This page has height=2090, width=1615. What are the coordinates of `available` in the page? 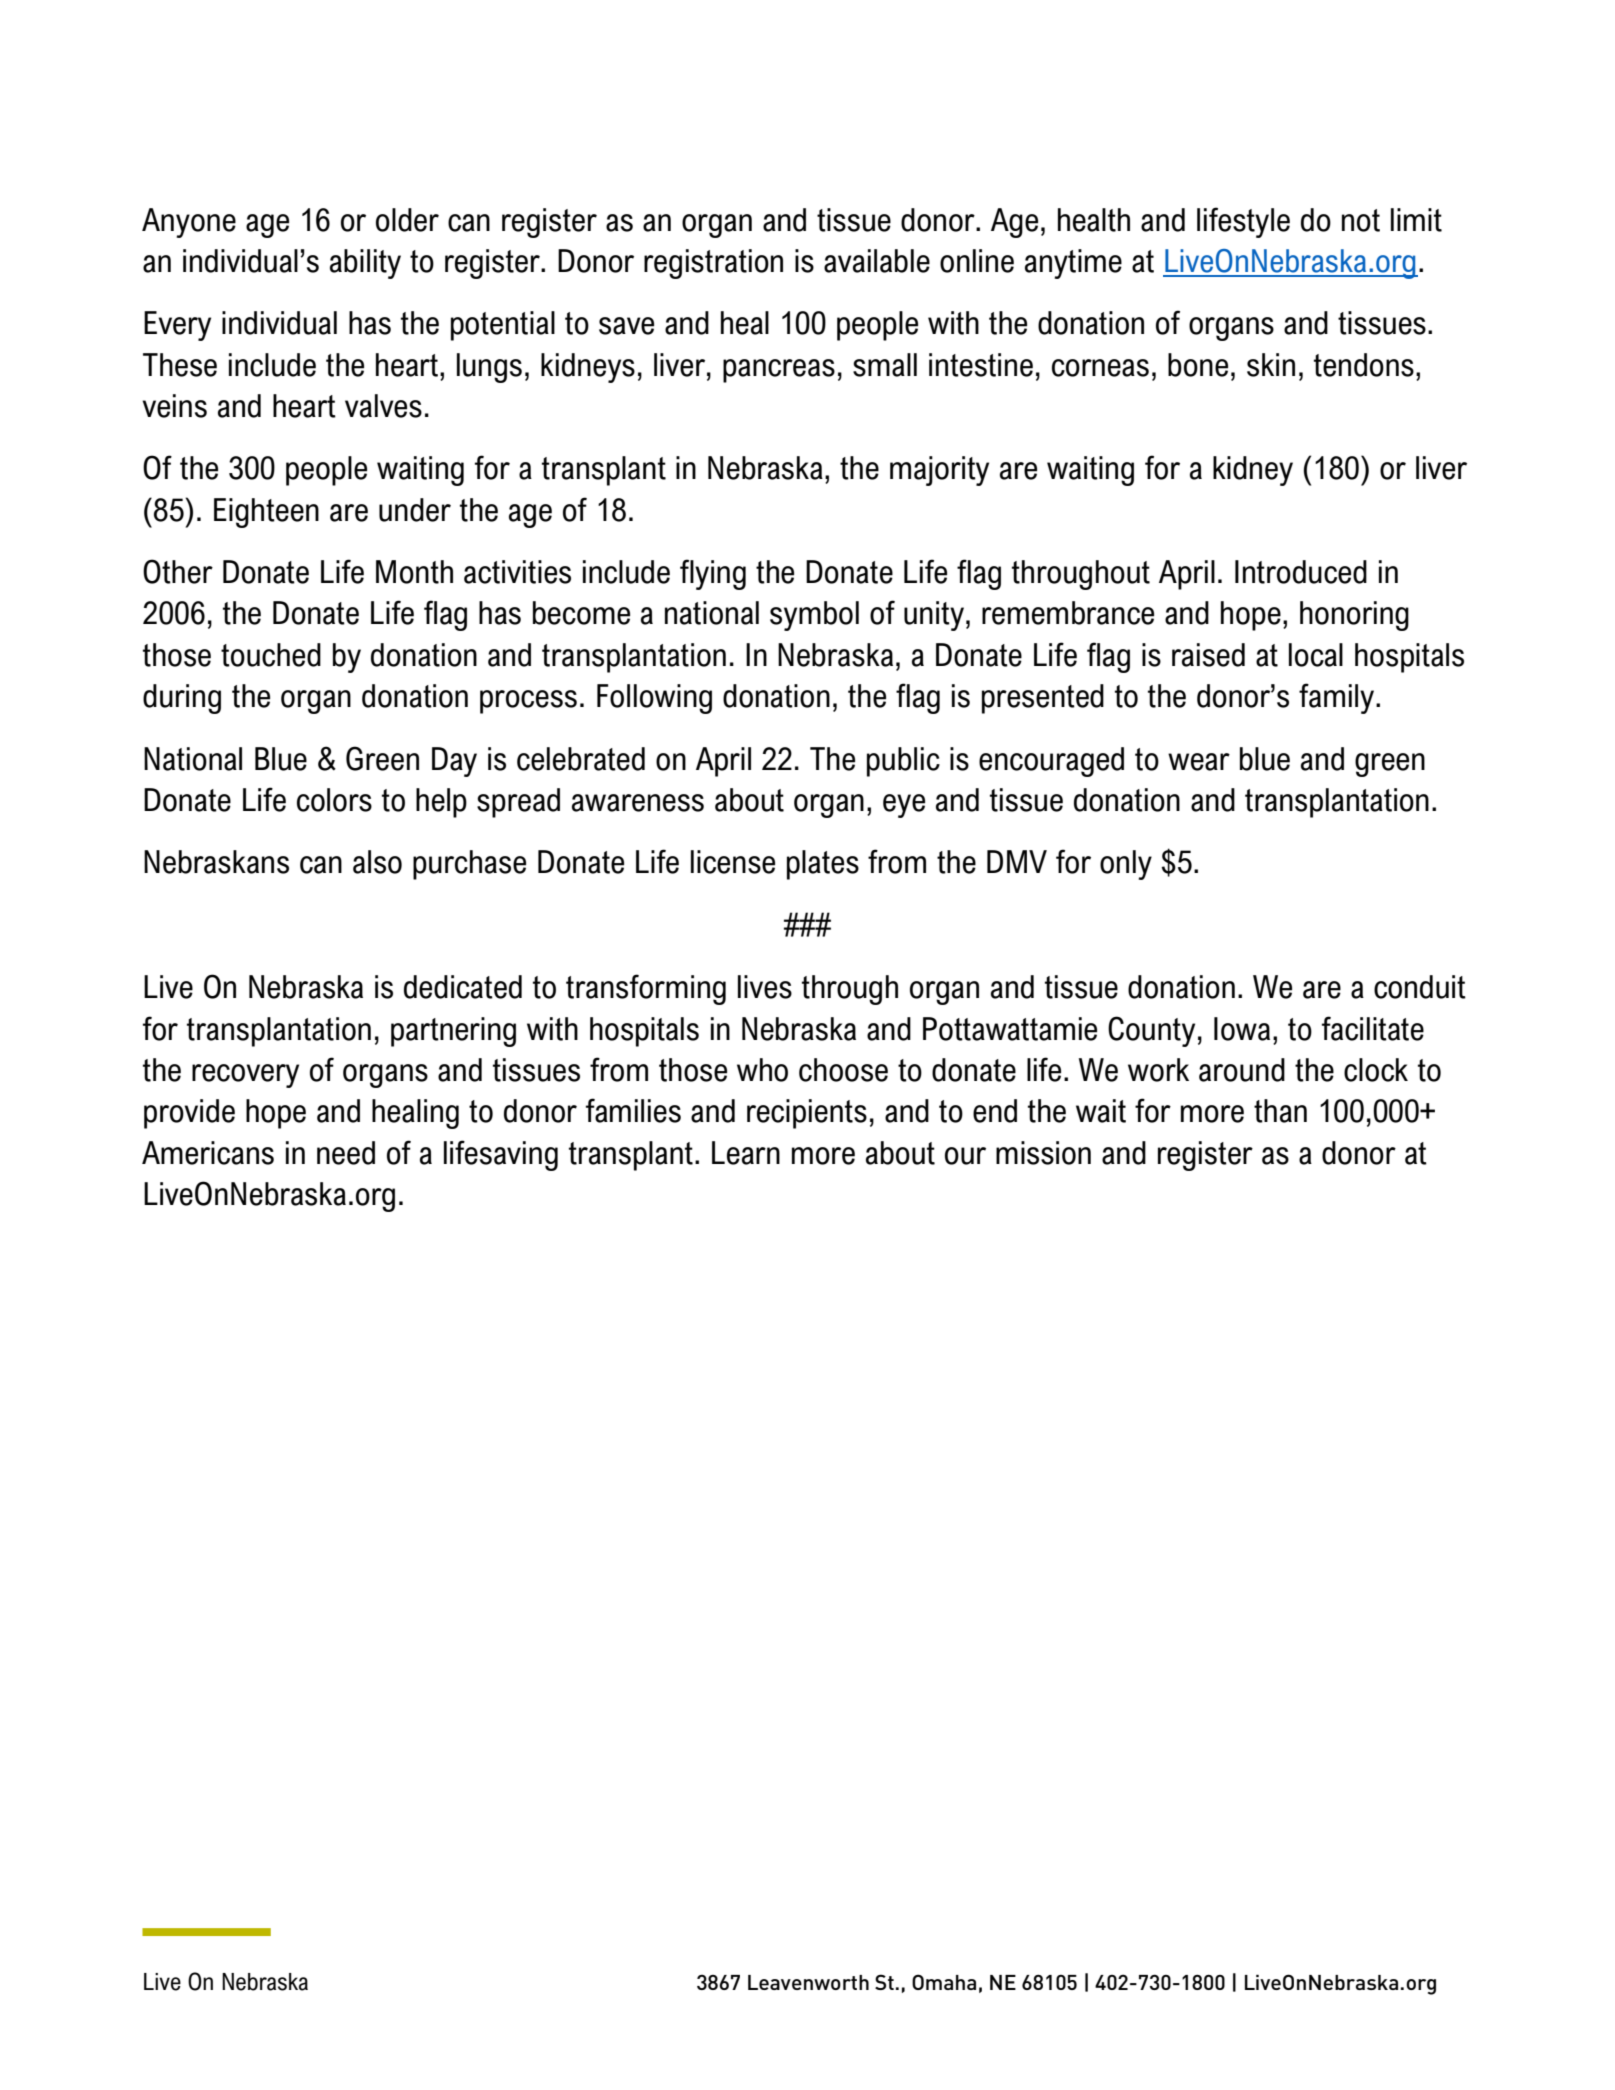 It's located at (877, 261).
